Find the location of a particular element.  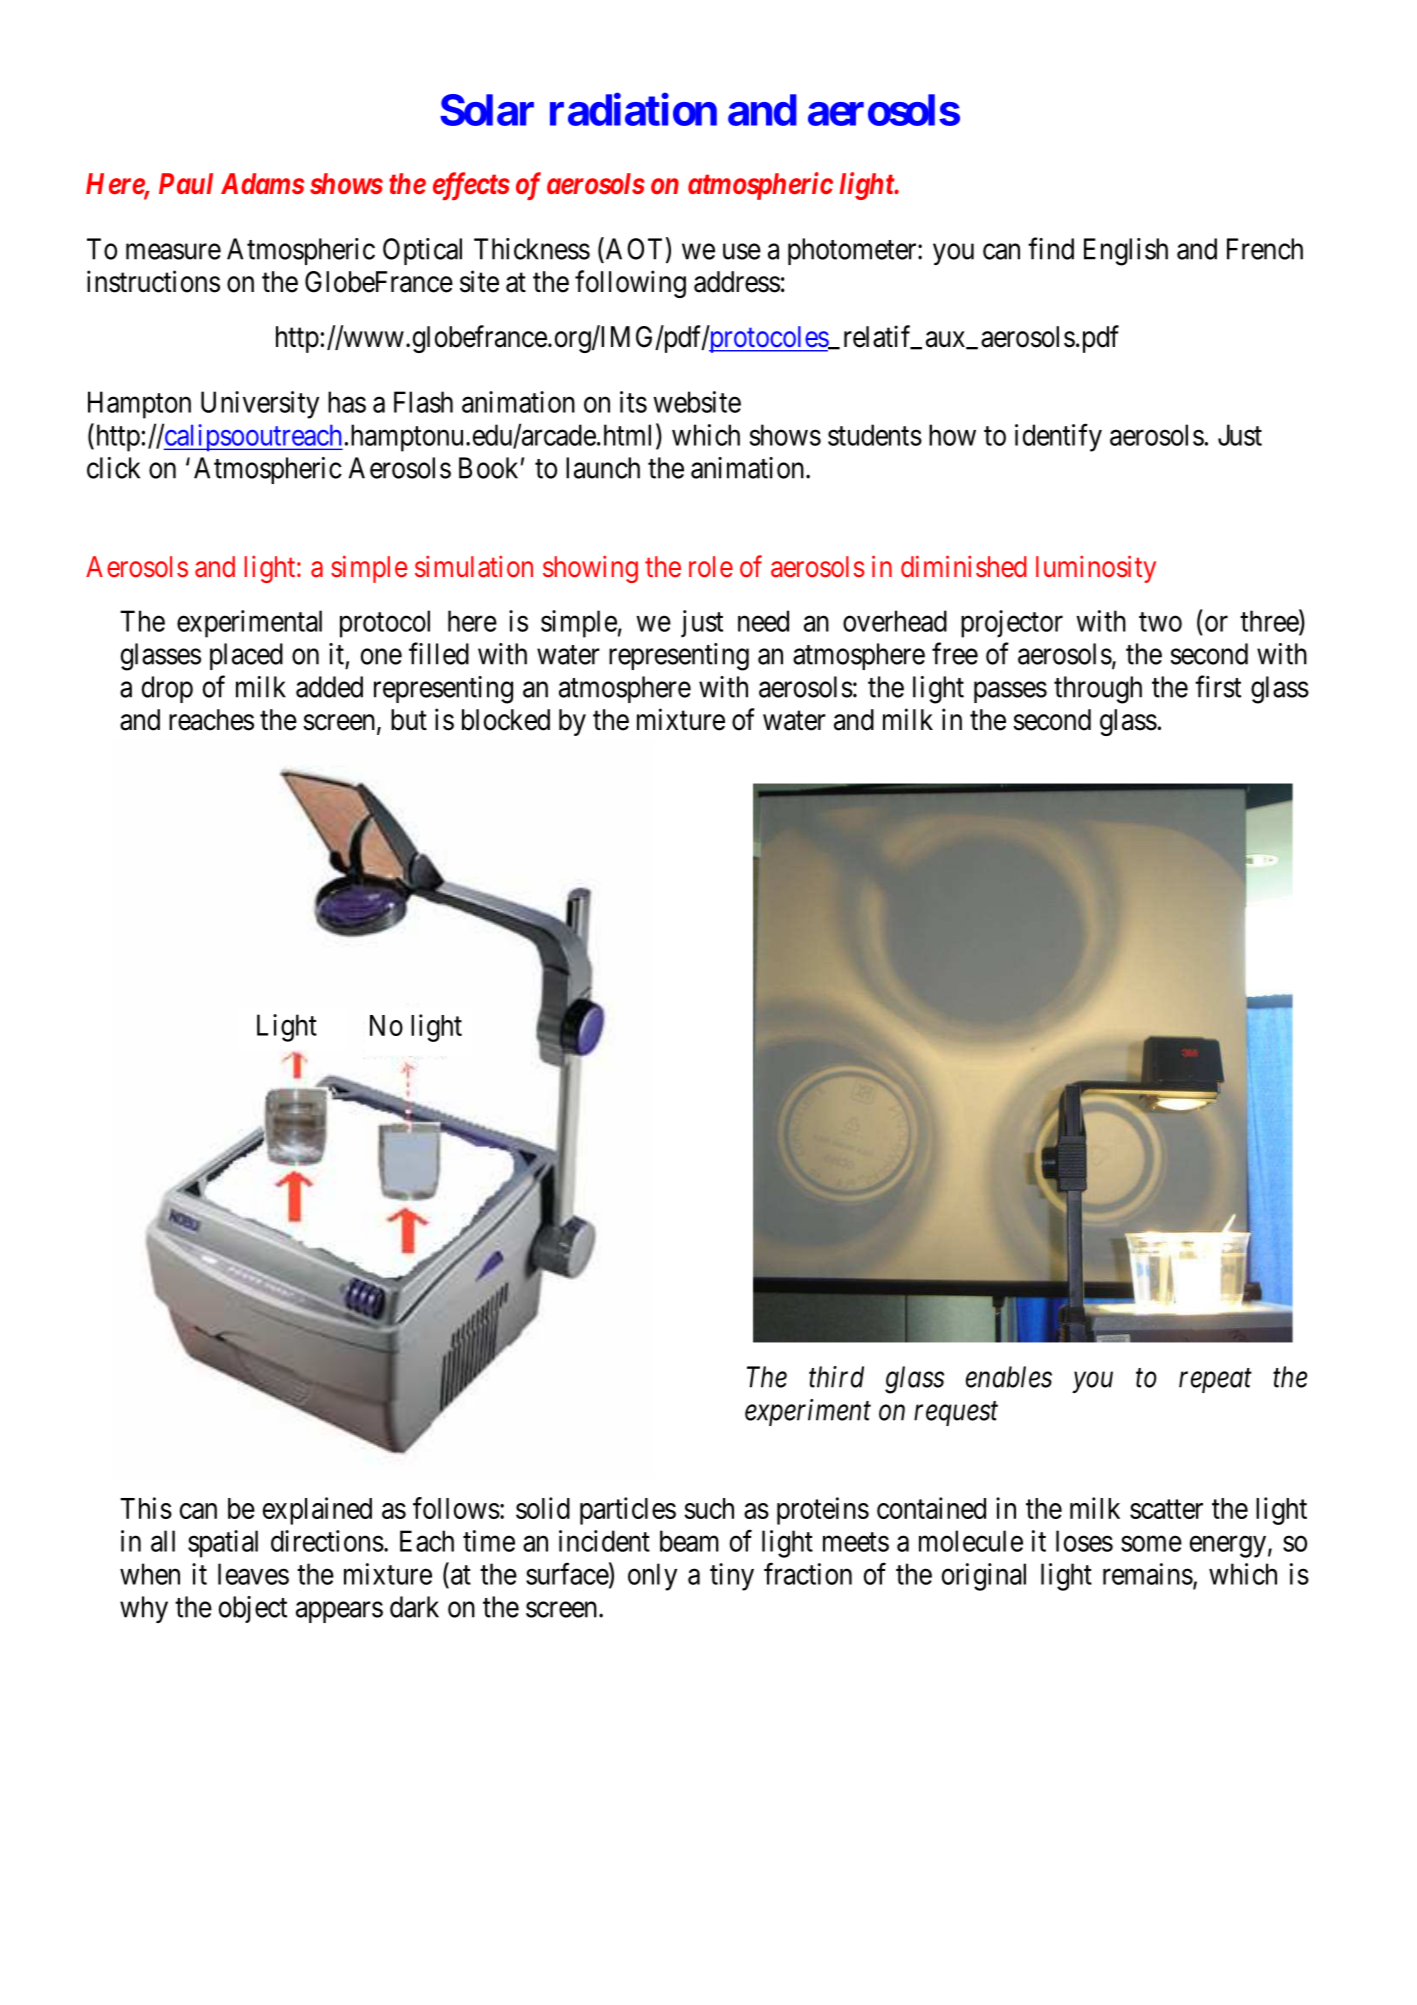

Paul is located at coordinates (186, 183).
